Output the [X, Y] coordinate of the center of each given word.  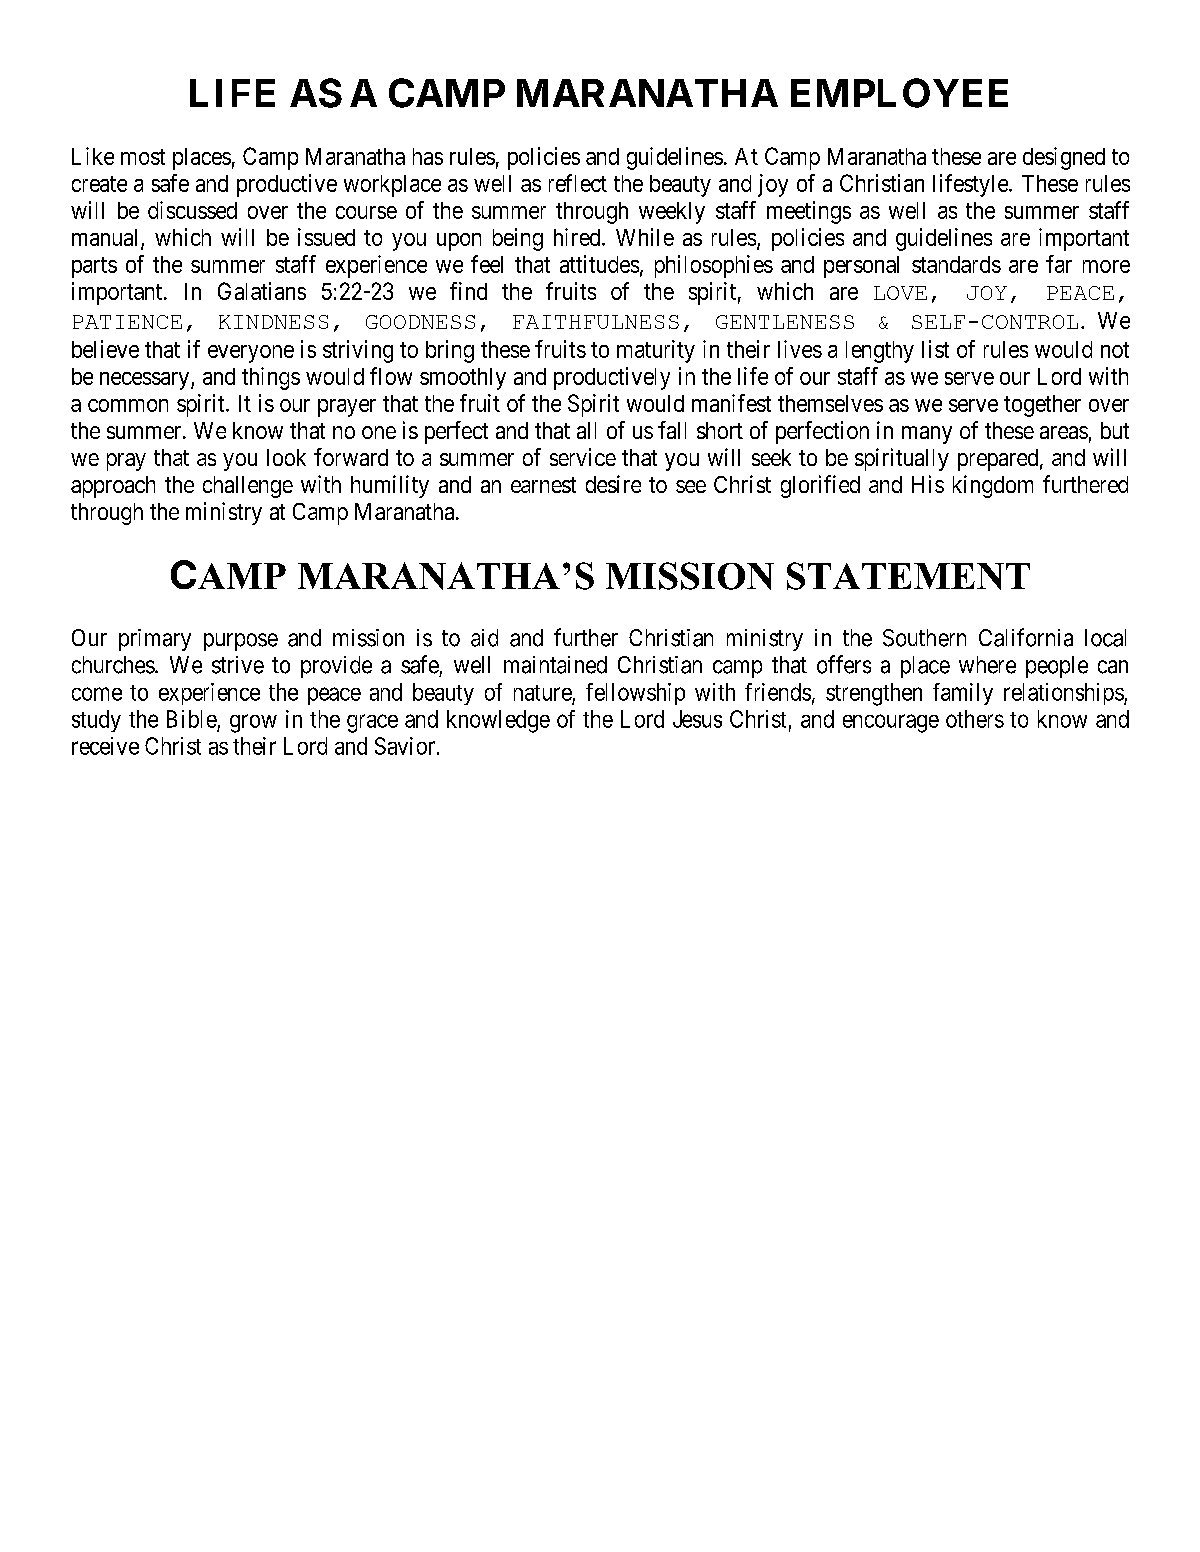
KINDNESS [273, 322]
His [928, 484]
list [935, 349]
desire [613, 484]
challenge [248, 487]
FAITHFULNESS [596, 322]
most [143, 157]
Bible [192, 719]
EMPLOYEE [899, 93]
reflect [578, 183]
